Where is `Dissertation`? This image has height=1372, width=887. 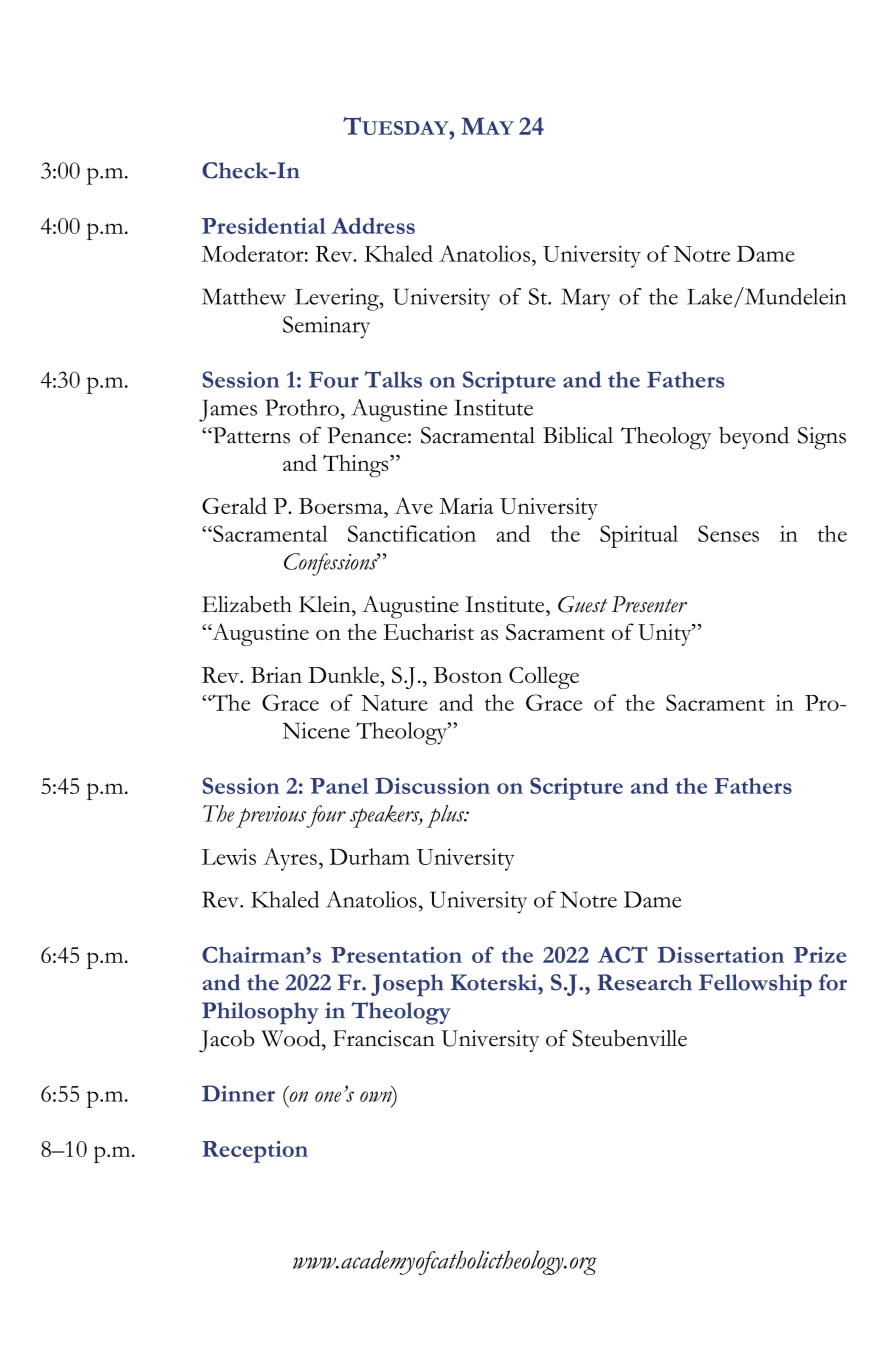 Dissertation is located at coordinates (721, 955).
